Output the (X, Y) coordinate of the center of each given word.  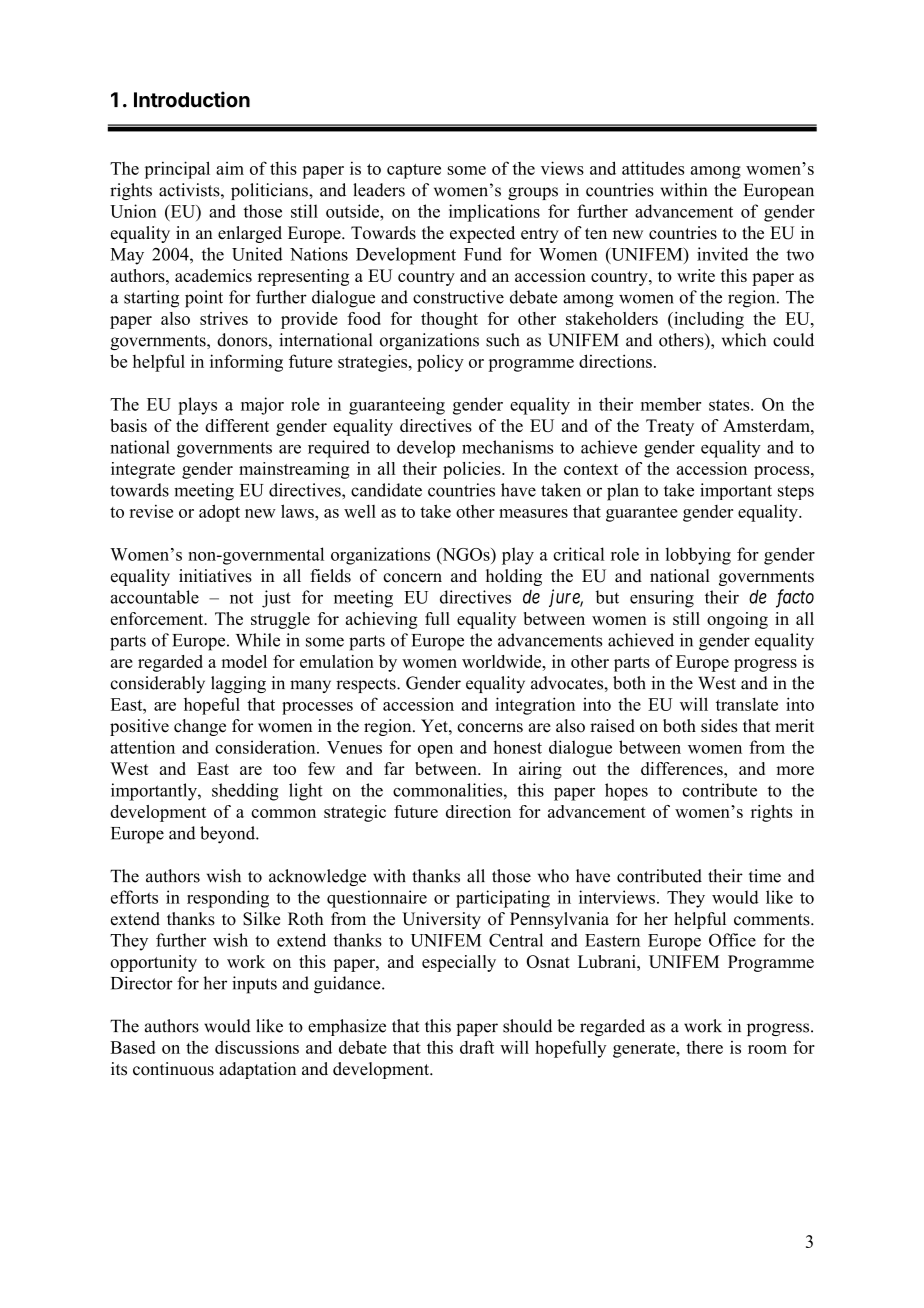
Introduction (192, 99)
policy (440, 363)
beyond (229, 835)
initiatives (215, 576)
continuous (173, 1069)
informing (246, 363)
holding (514, 577)
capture (414, 171)
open (435, 751)
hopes (626, 792)
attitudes (653, 168)
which (744, 340)
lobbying (698, 556)
